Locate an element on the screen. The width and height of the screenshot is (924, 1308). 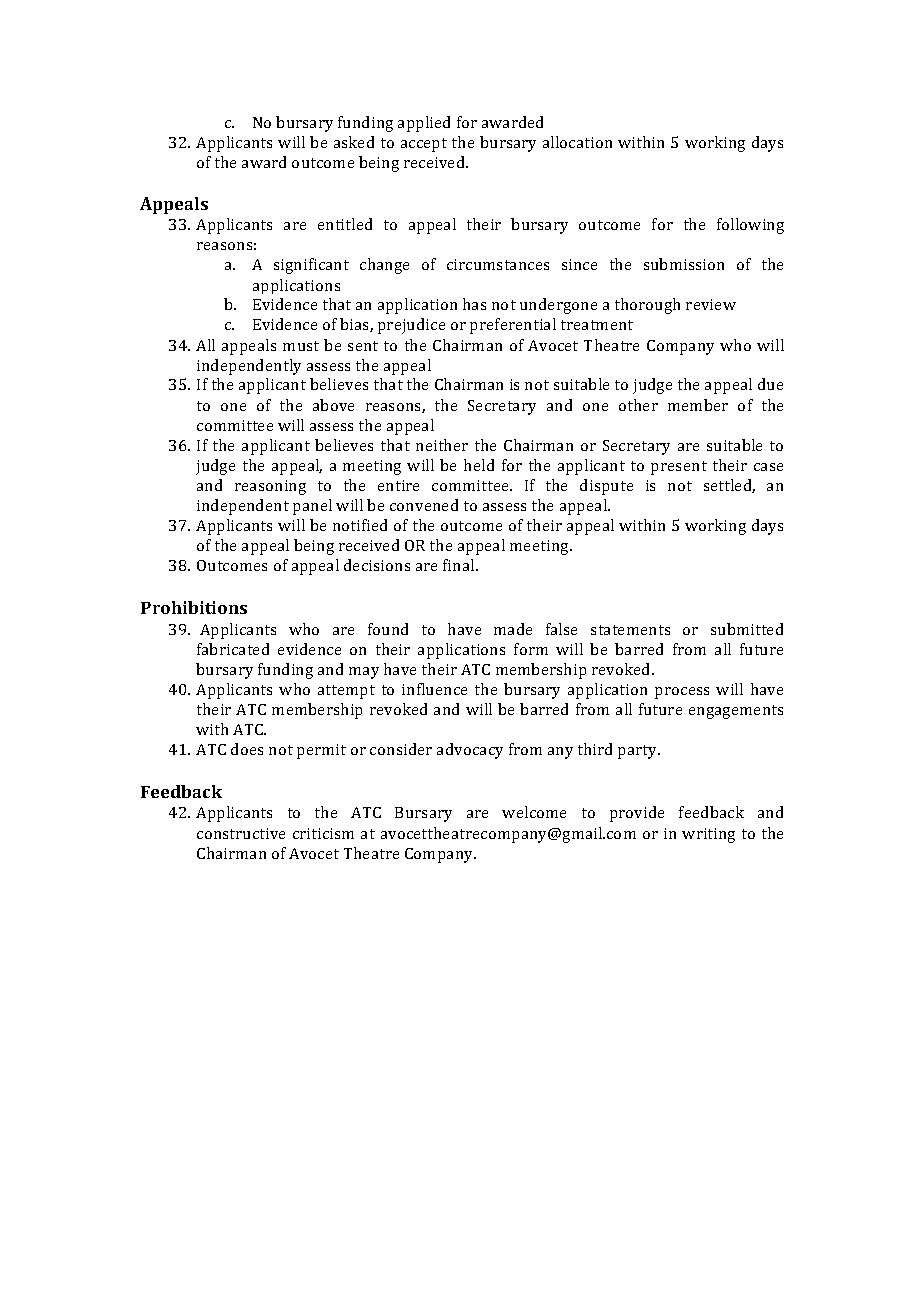
reasoning is located at coordinates (270, 487).
